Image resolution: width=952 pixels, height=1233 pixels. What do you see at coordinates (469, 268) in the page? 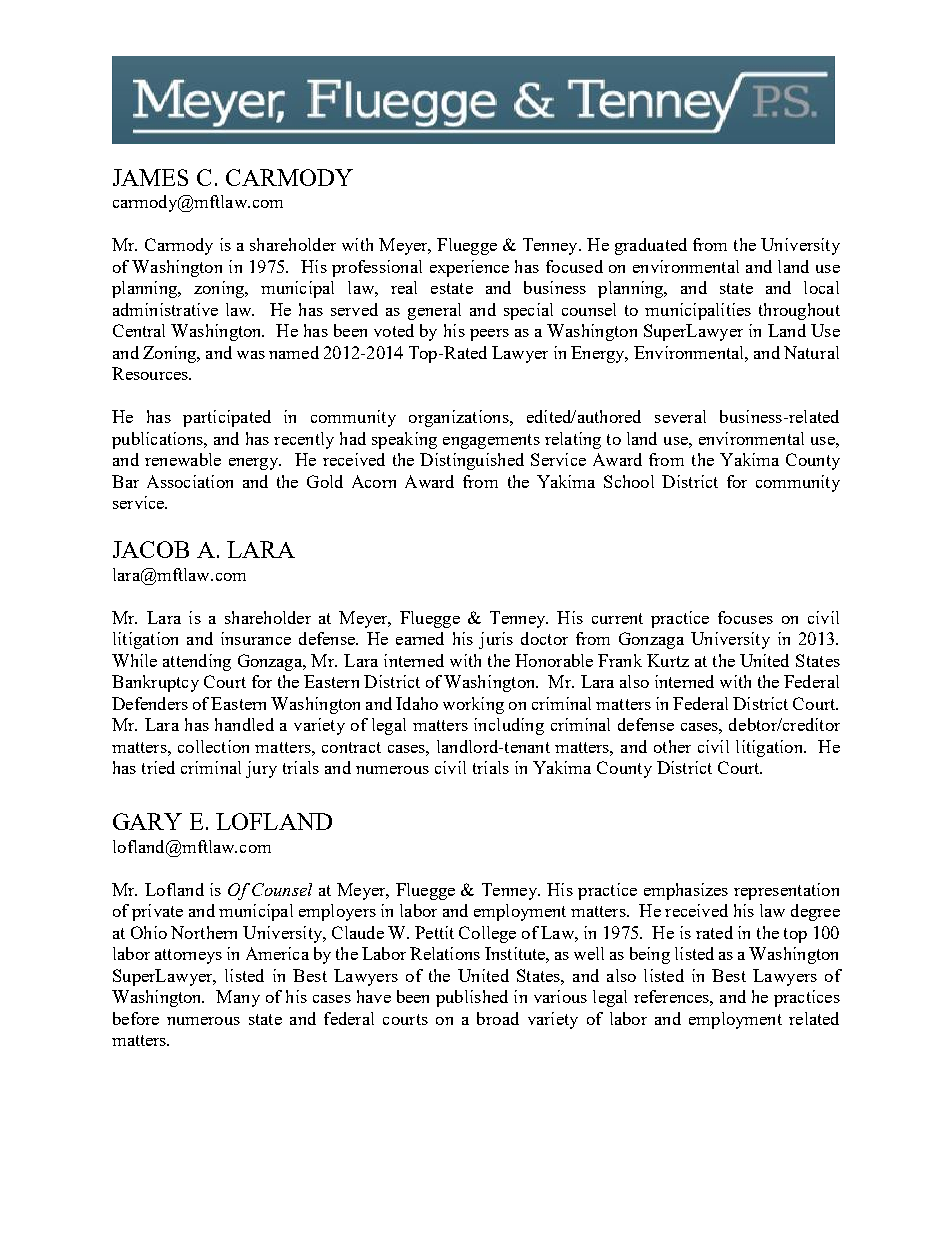
I see `experience` at bounding box center [469, 268].
